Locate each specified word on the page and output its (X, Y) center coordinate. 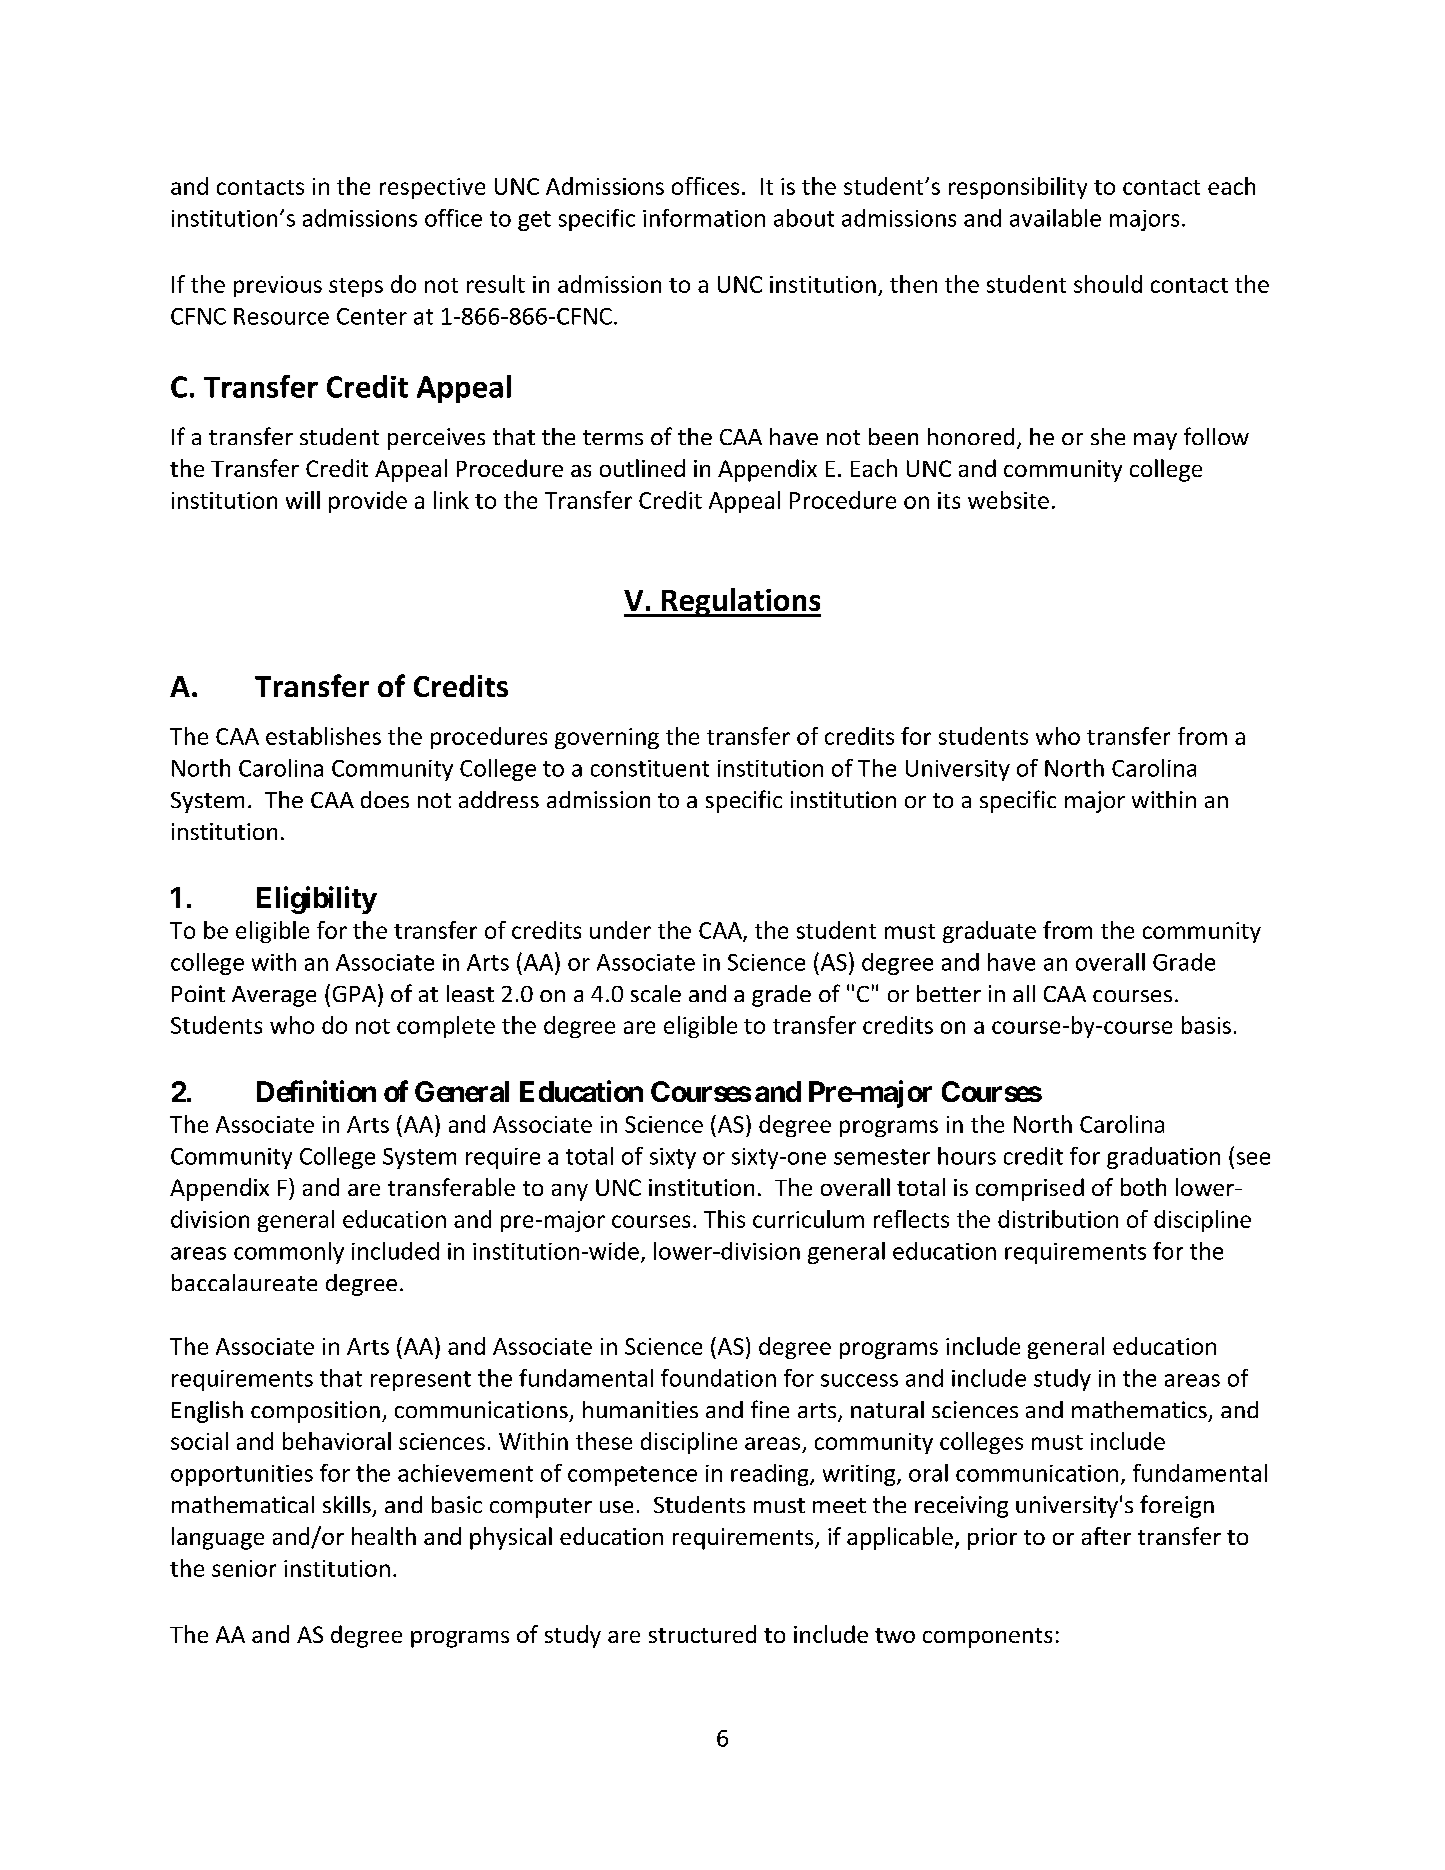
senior (244, 1568)
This (724, 1219)
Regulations (740, 602)
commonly (289, 1253)
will (303, 500)
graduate (989, 932)
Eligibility (317, 900)
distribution (1058, 1219)
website (1008, 500)
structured (702, 1634)
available (1055, 218)
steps (356, 287)
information (704, 218)
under (620, 930)
